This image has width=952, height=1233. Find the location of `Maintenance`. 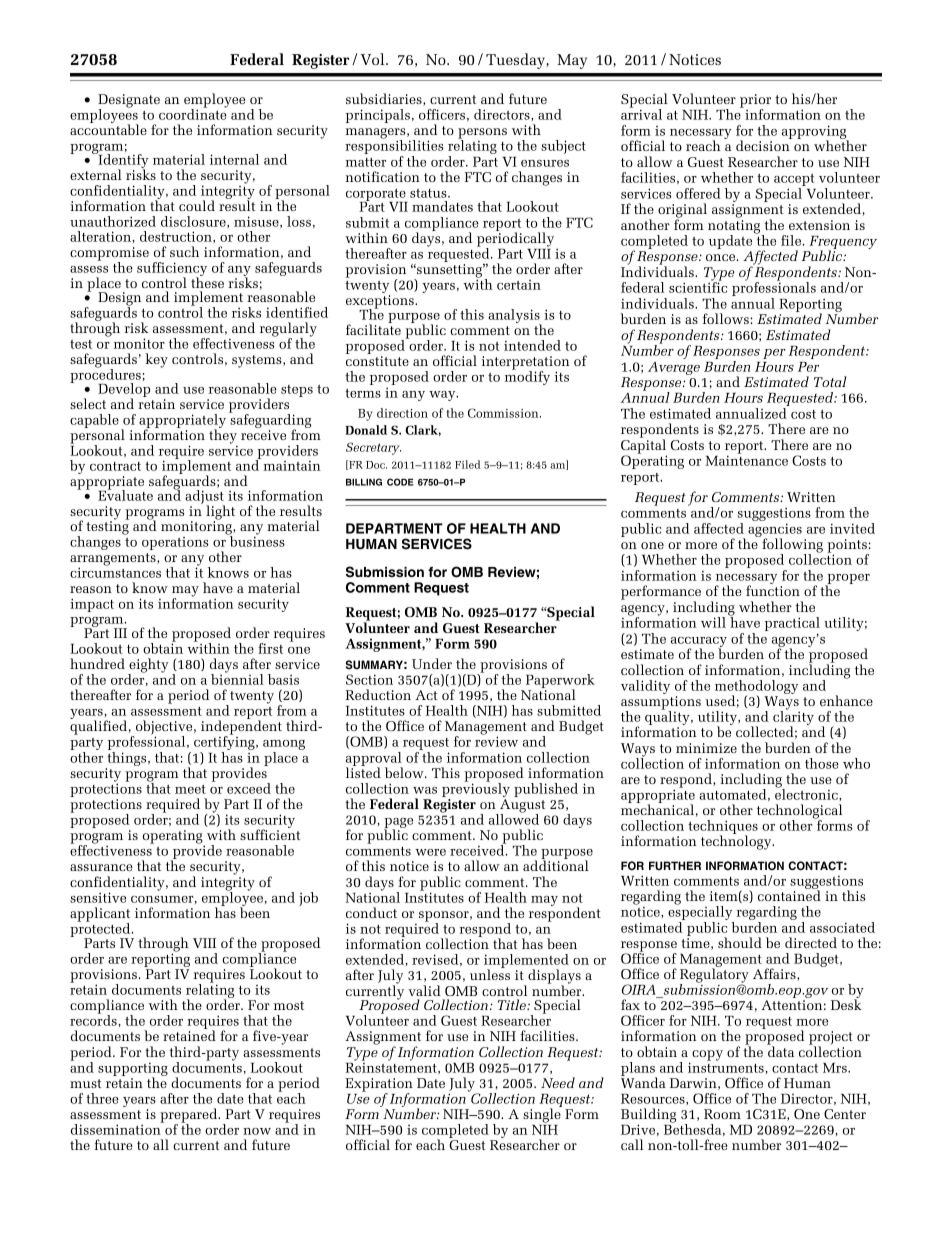

Maintenance is located at coordinates (746, 459).
